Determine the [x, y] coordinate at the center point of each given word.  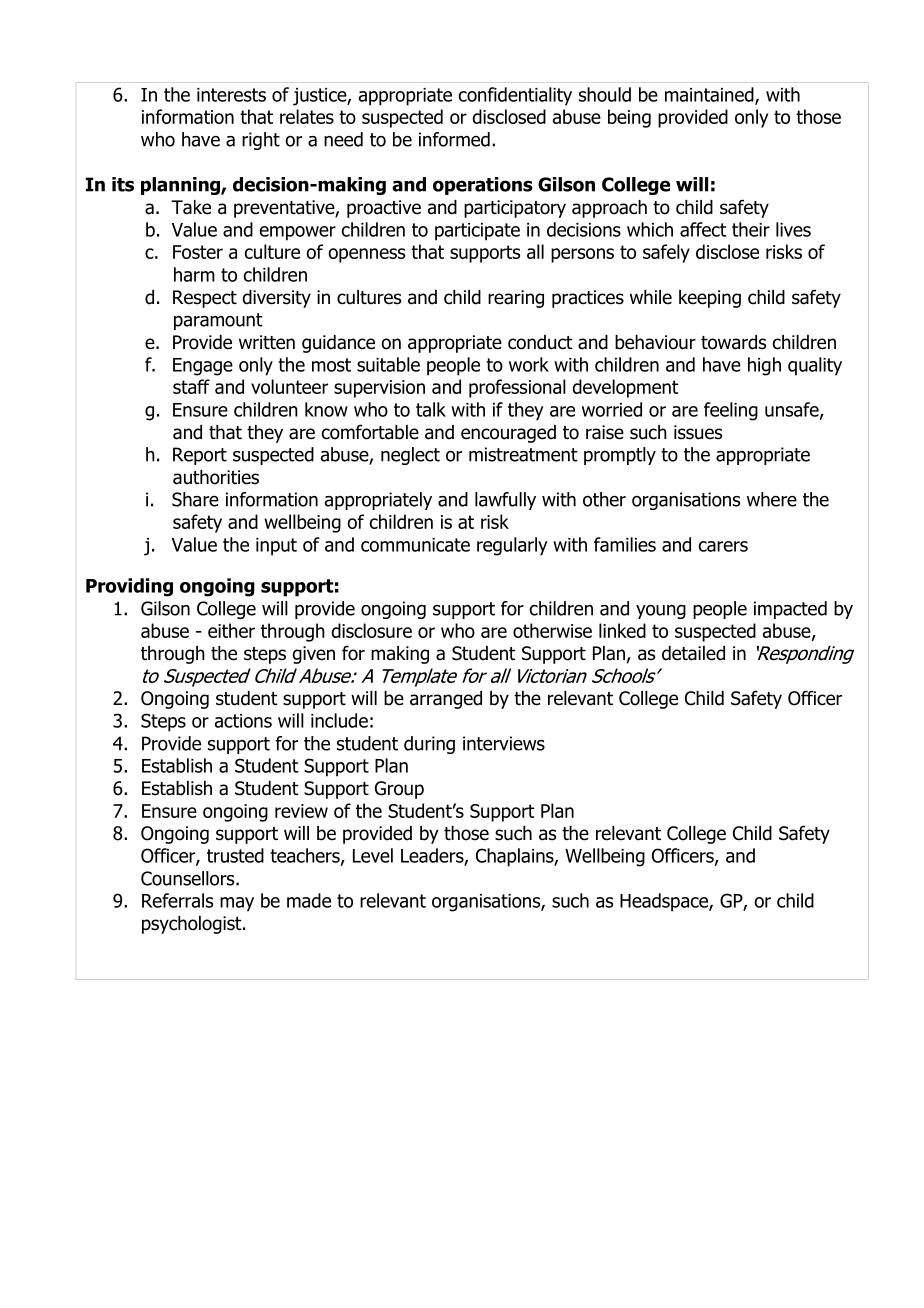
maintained [710, 95]
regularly [512, 546]
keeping [710, 299]
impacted [790, 610]
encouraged [508, 434]
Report [200, 456]
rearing [516, 299]
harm [194, 274]
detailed [693, 653]
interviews [504, 743]
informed [454, 139]
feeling [731, 411]
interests [231, 95]
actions [243, 721]
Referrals [177, 900]
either [231, 630]
